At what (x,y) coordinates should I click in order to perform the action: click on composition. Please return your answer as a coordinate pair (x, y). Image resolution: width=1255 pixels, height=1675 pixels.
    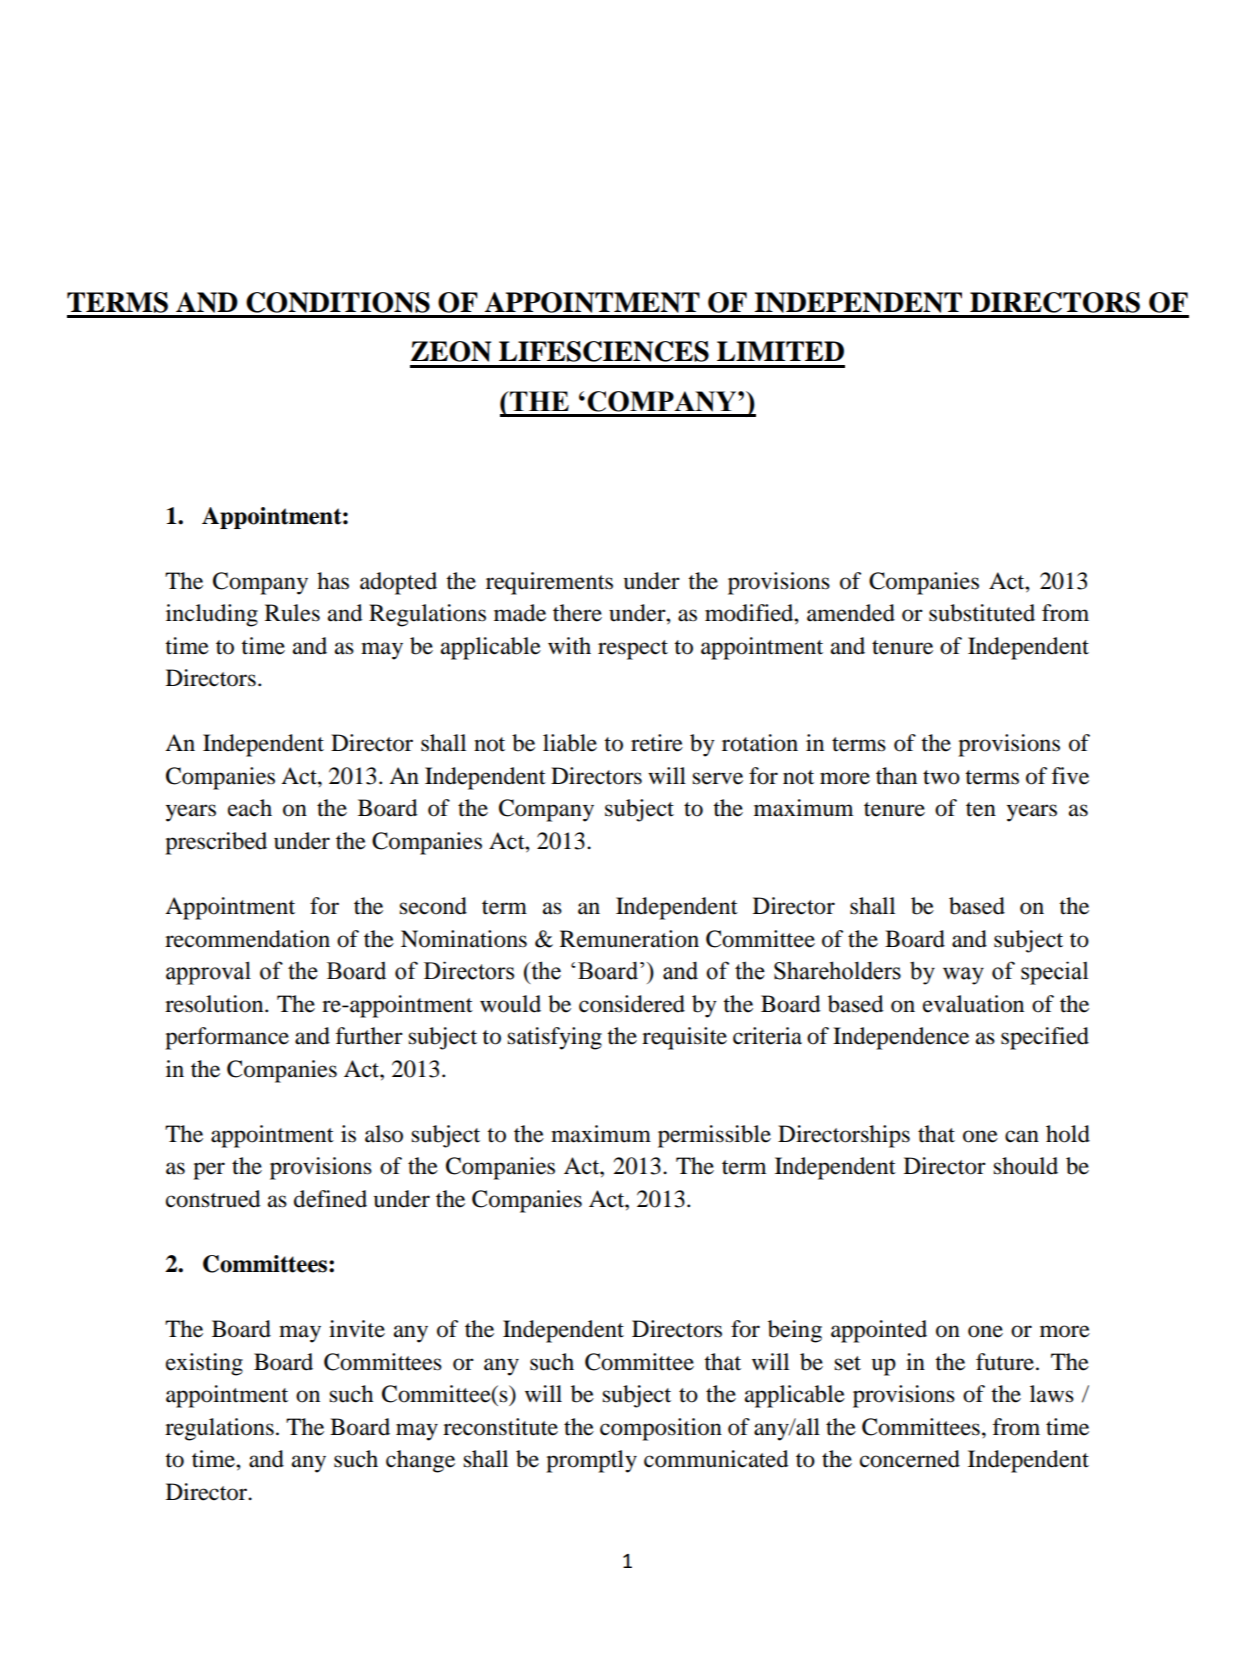
    Looking at the image, I should click on (661, 1429).
